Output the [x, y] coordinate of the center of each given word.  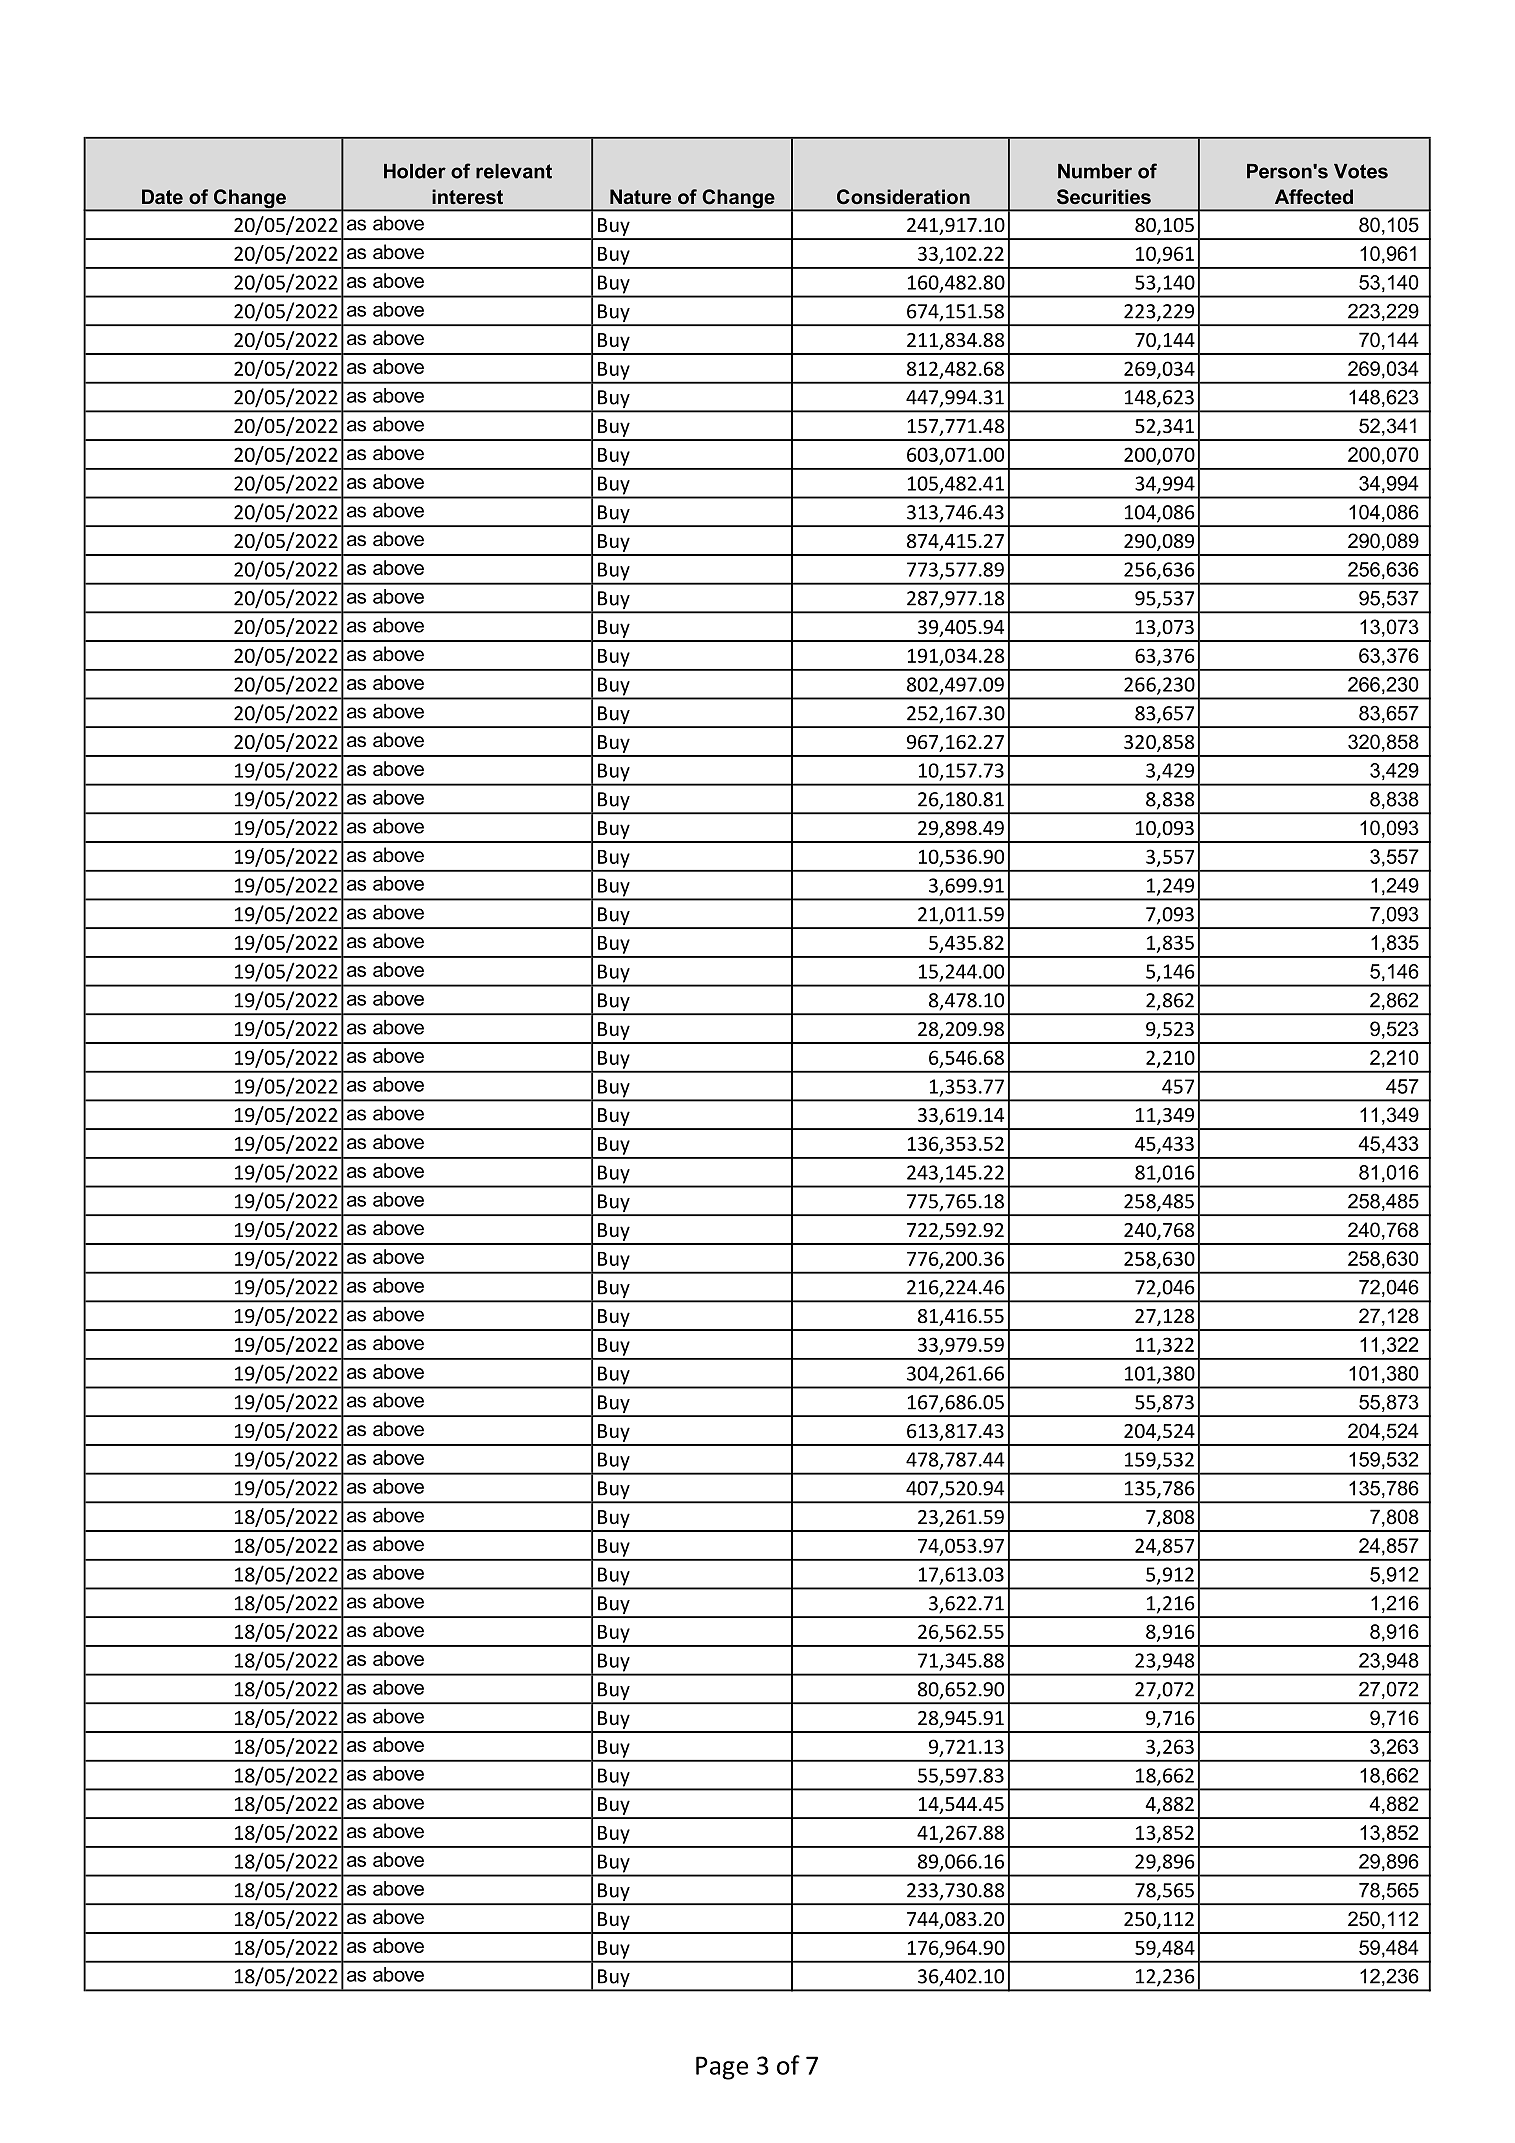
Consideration [903, 197]
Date [162, 196]
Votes [1361, 171]
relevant [514, 171]
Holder [415, 171]
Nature [640, 196]
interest [467, 196]
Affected [1314, 196]
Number [1095, 171]
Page [722, 2068]
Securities [1104, 197]
